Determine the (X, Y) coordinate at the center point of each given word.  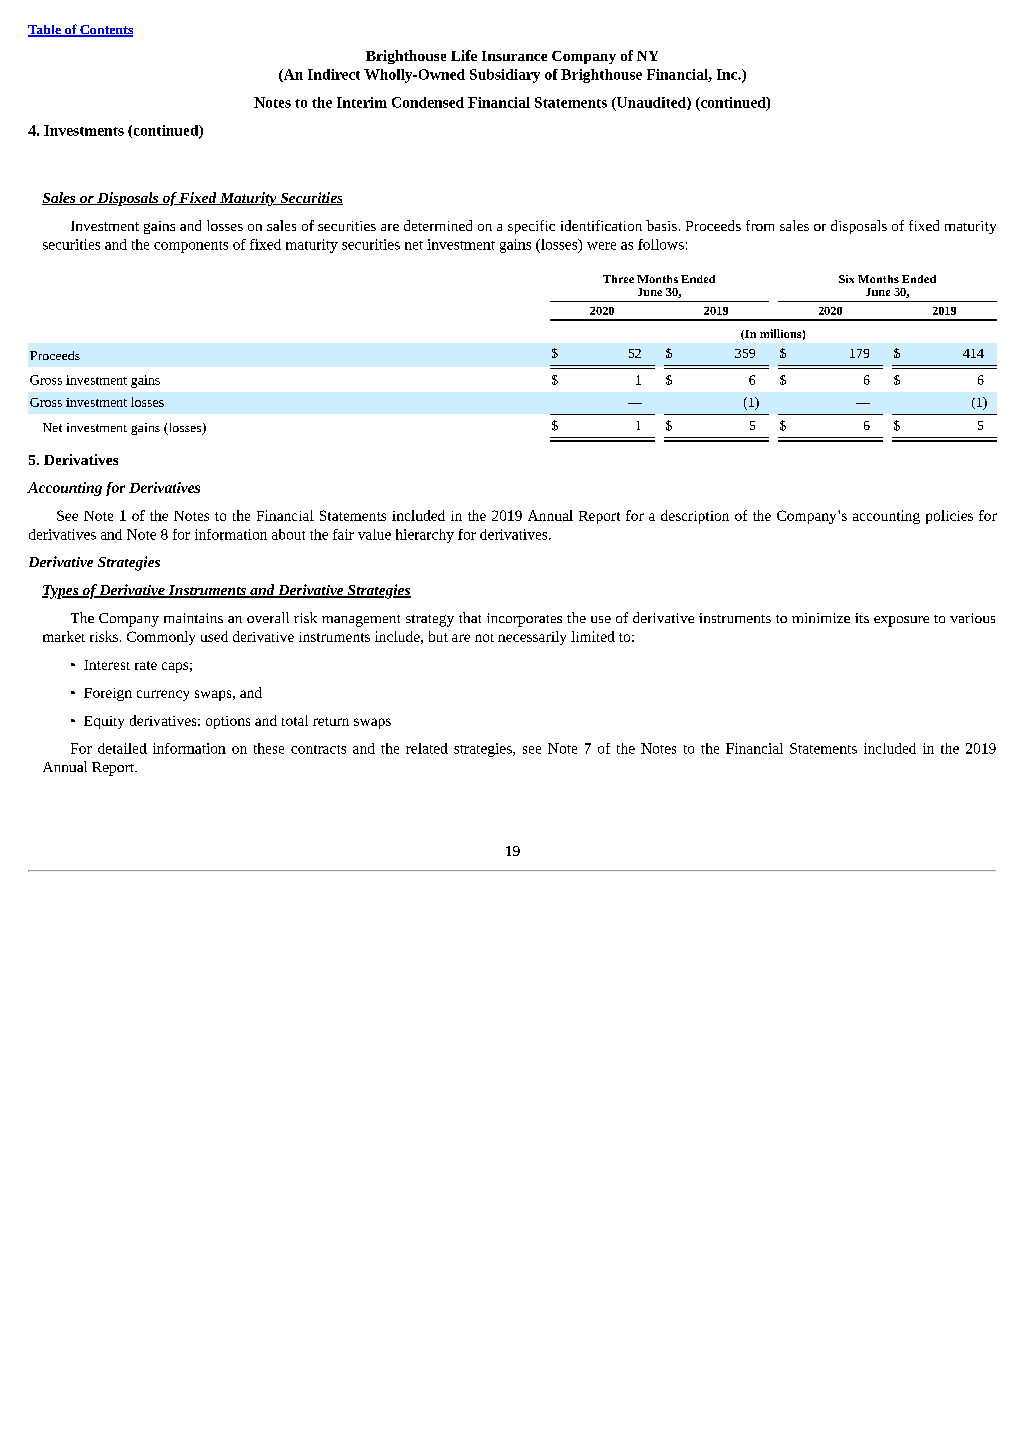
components (191, 247)
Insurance (514, 56)
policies (949, 517)
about (288, 534)
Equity (104, 722)
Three (618, 279)
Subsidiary (505, 76)
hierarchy (425, 536)
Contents (105, 31)
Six (846, 279)
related (427, 748)
